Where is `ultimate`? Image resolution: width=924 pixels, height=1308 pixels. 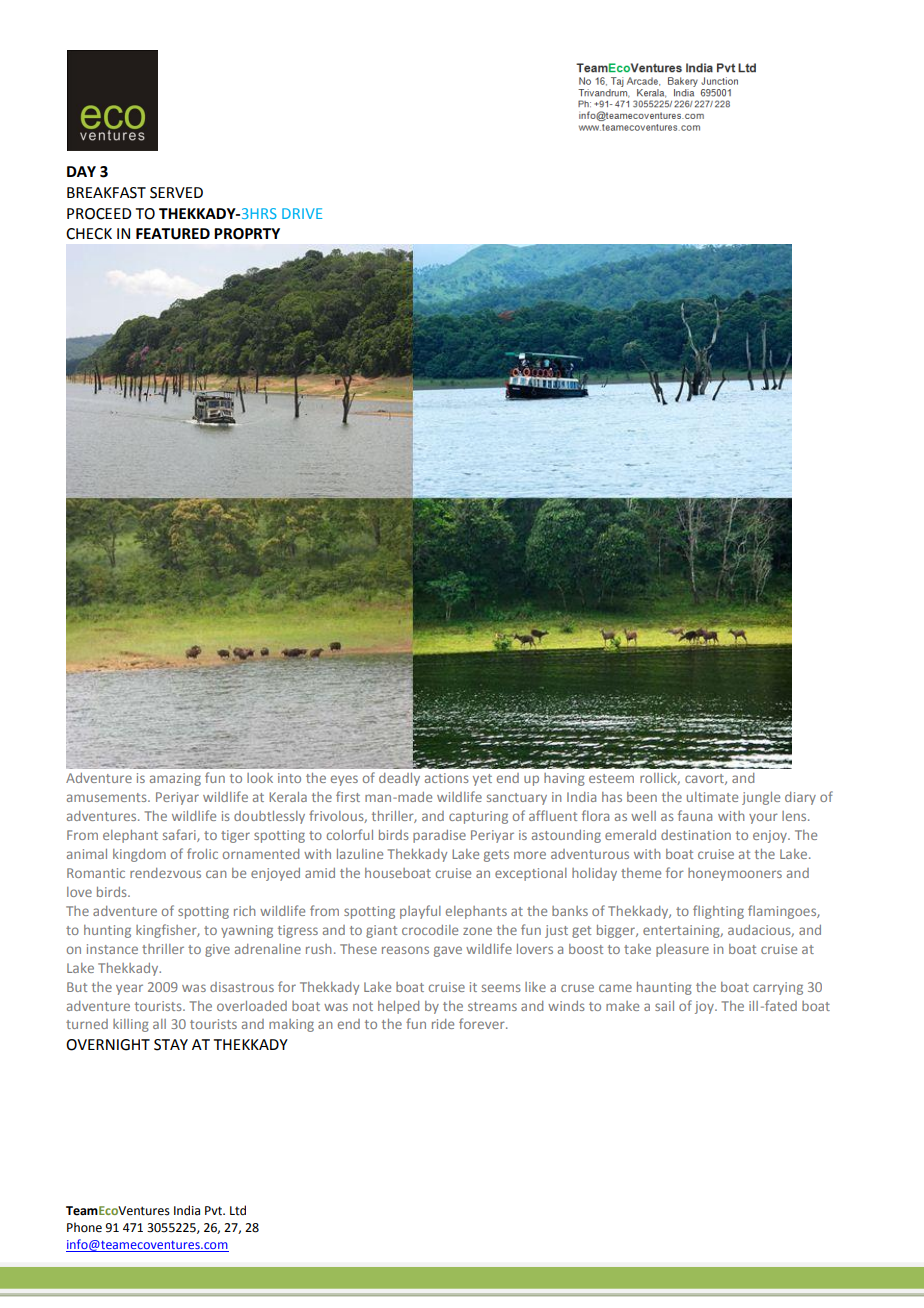 ultimate is located at coordinates (712, 797).
